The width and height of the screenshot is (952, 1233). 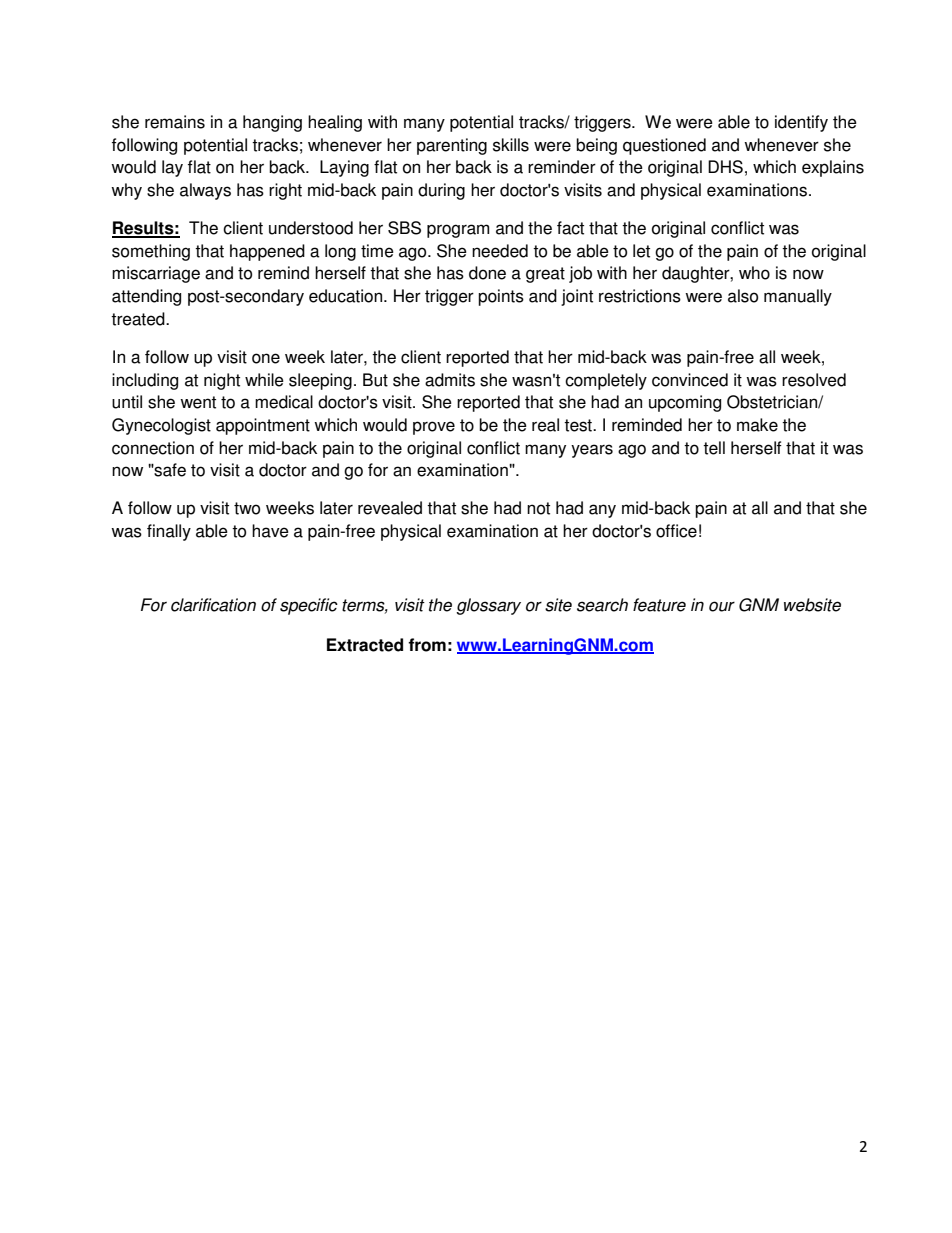 What do you see at coordinates (722, 606) in the screenshot?
I see `our` at bounding box center [722, 606].
